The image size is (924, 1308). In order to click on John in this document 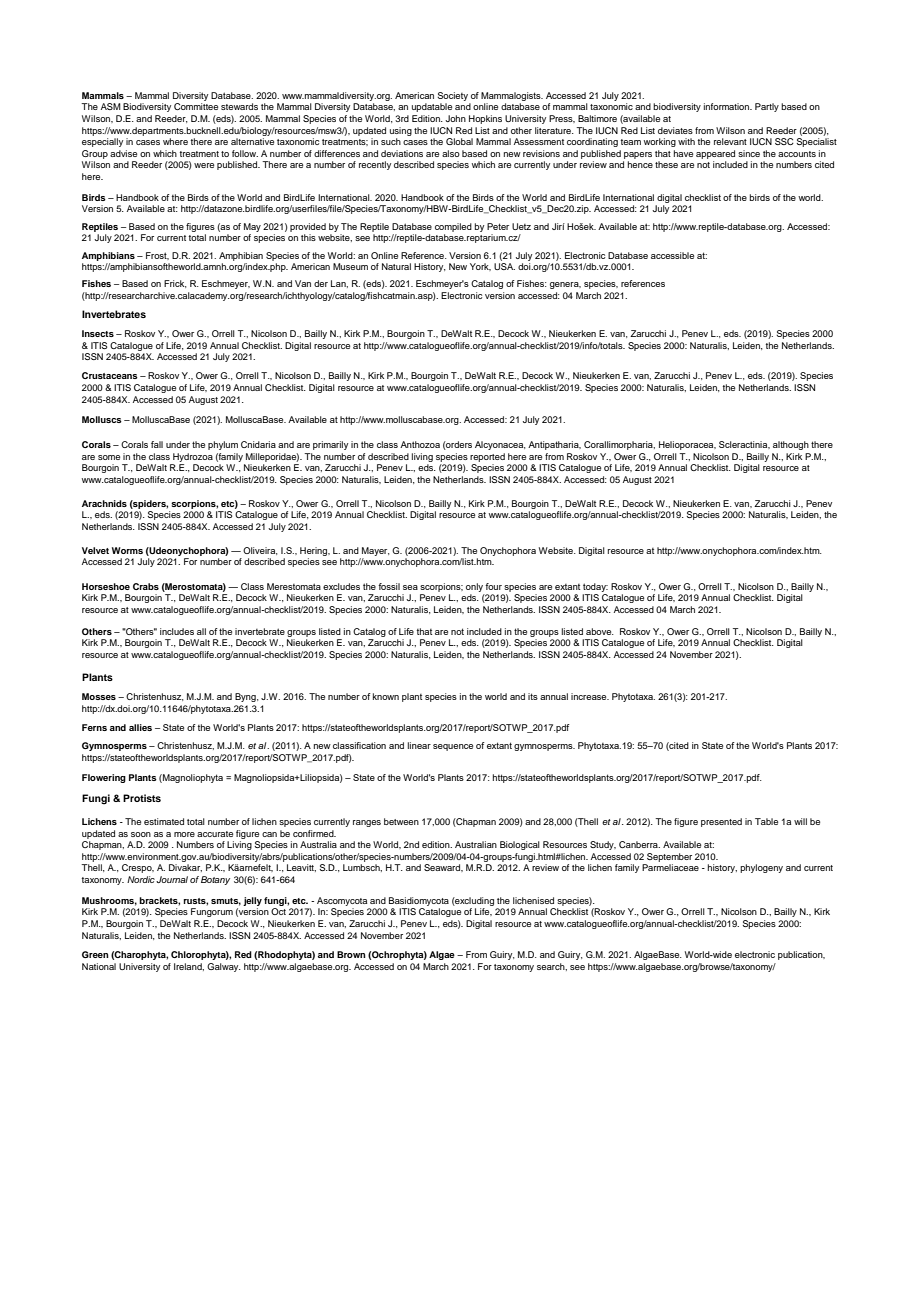, I will do `click(455, 118)`.
